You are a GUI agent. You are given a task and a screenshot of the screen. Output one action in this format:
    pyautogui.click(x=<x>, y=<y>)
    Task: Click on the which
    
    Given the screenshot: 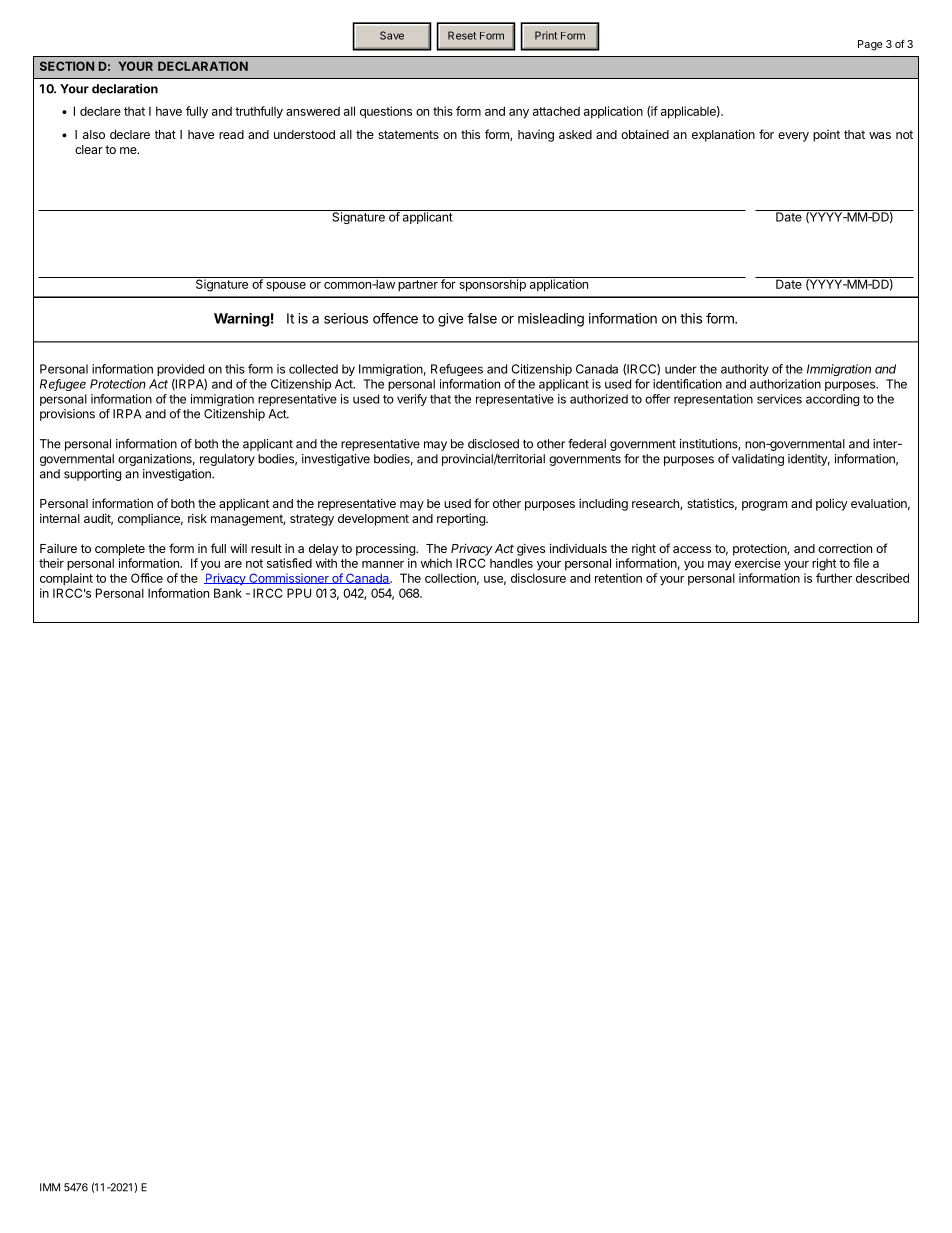 What is the action you would take?
    pyautogui.click(x=436, y=563)
